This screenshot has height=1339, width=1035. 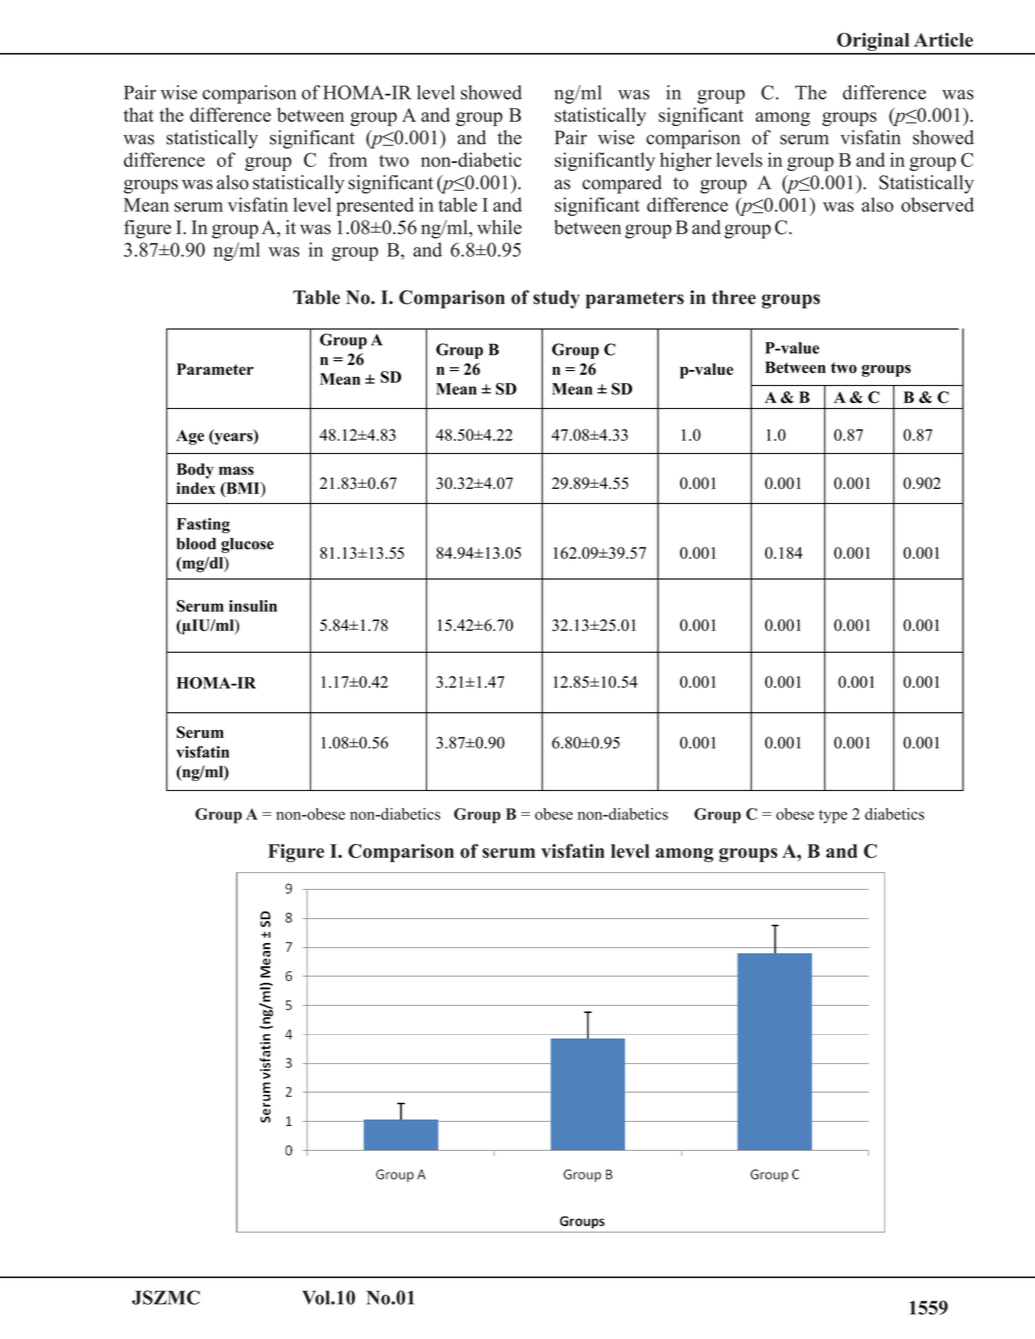 What do you see at coordinates (190, 437) in the screenshot?
I see `Age` at bounding box center [190, 437].
